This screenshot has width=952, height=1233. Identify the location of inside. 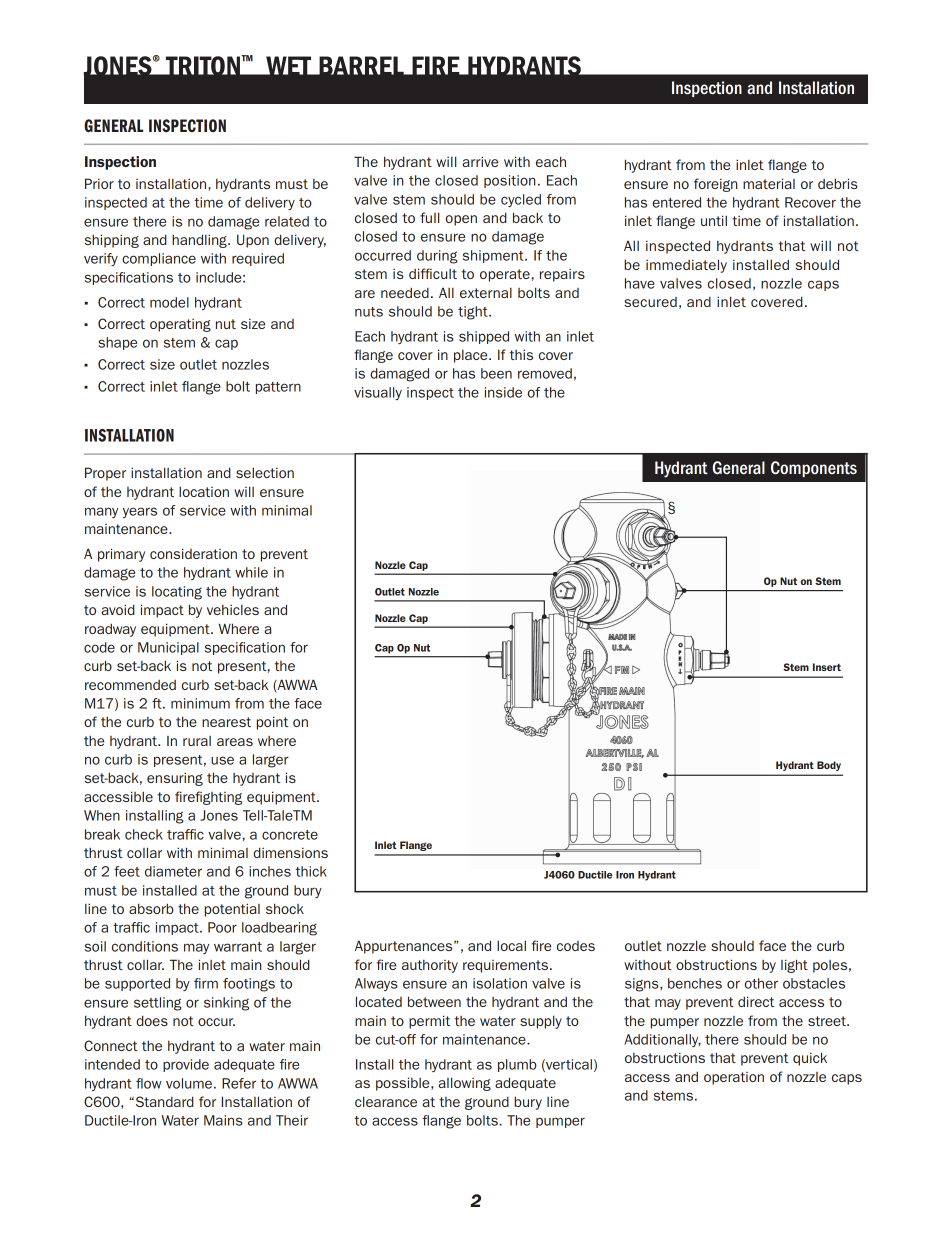
(503, 392).
